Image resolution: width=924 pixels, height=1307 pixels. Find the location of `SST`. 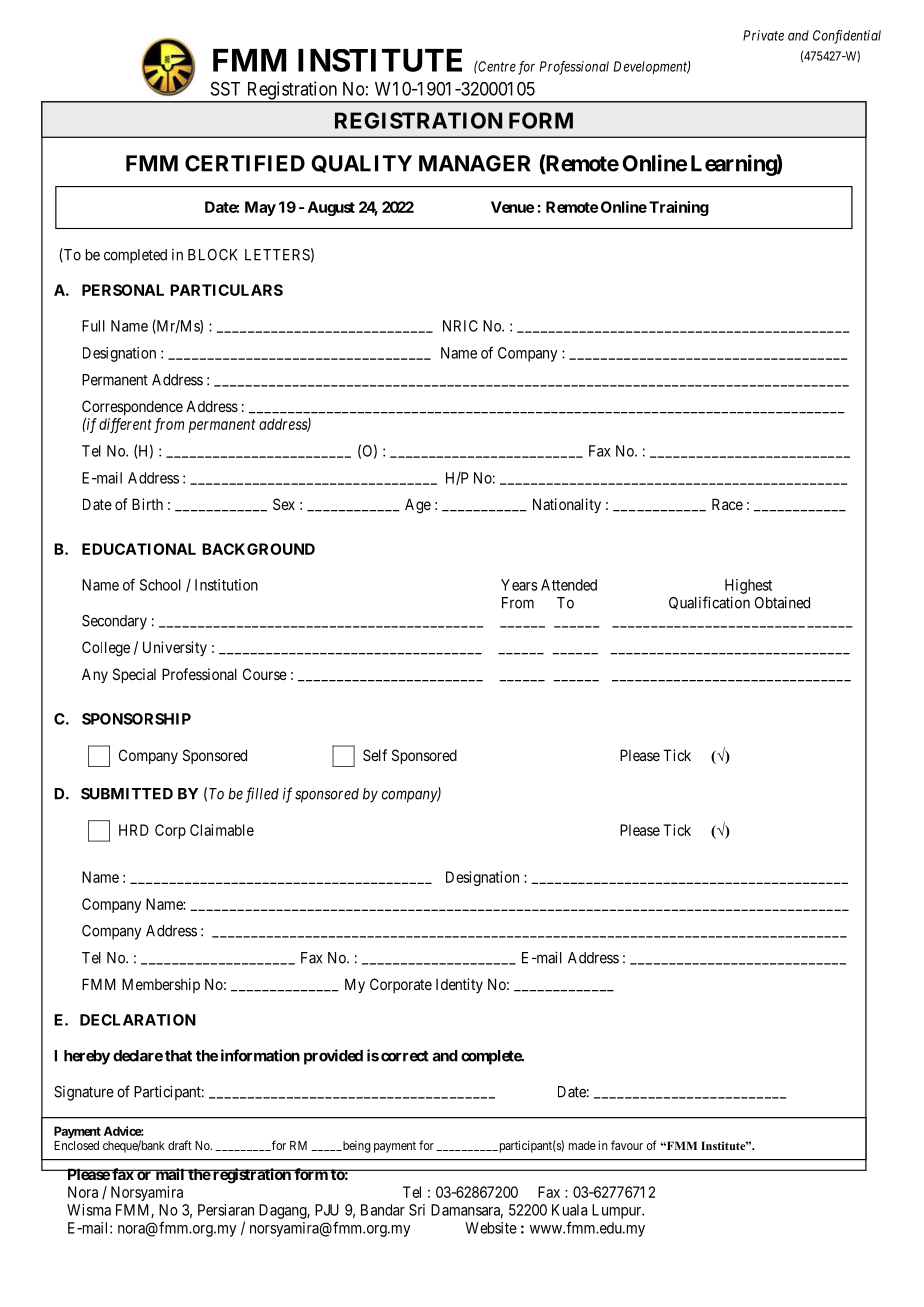

SST is located at coordinates (225, 88).
